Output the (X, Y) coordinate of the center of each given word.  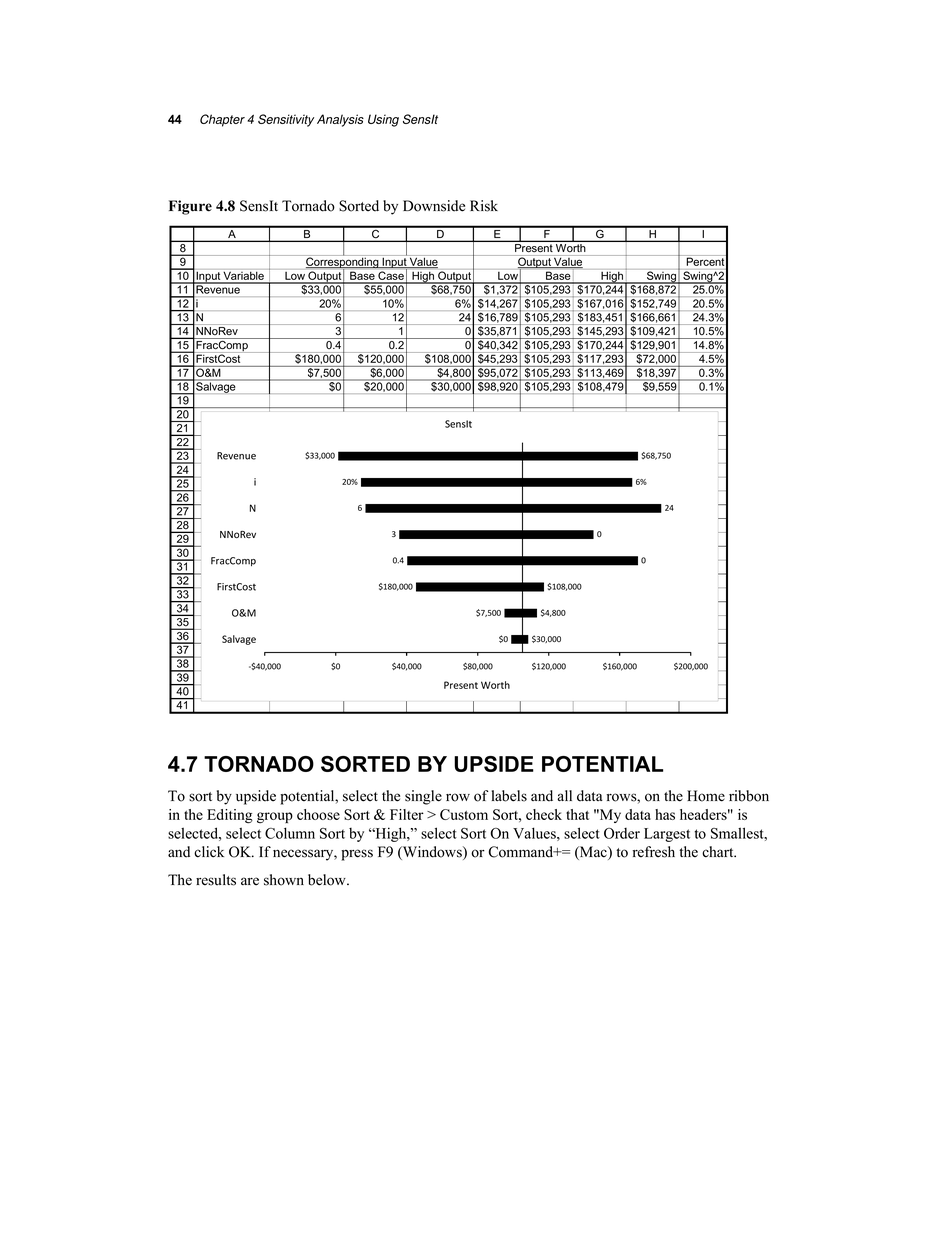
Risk (484, 206)
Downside (434, 206)
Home (706, 796)
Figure (190, 207)
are (250, 881)
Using (383, 120)
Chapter (222, 120)
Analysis (340, 120)
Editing (230, 816)
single (423, 797)
